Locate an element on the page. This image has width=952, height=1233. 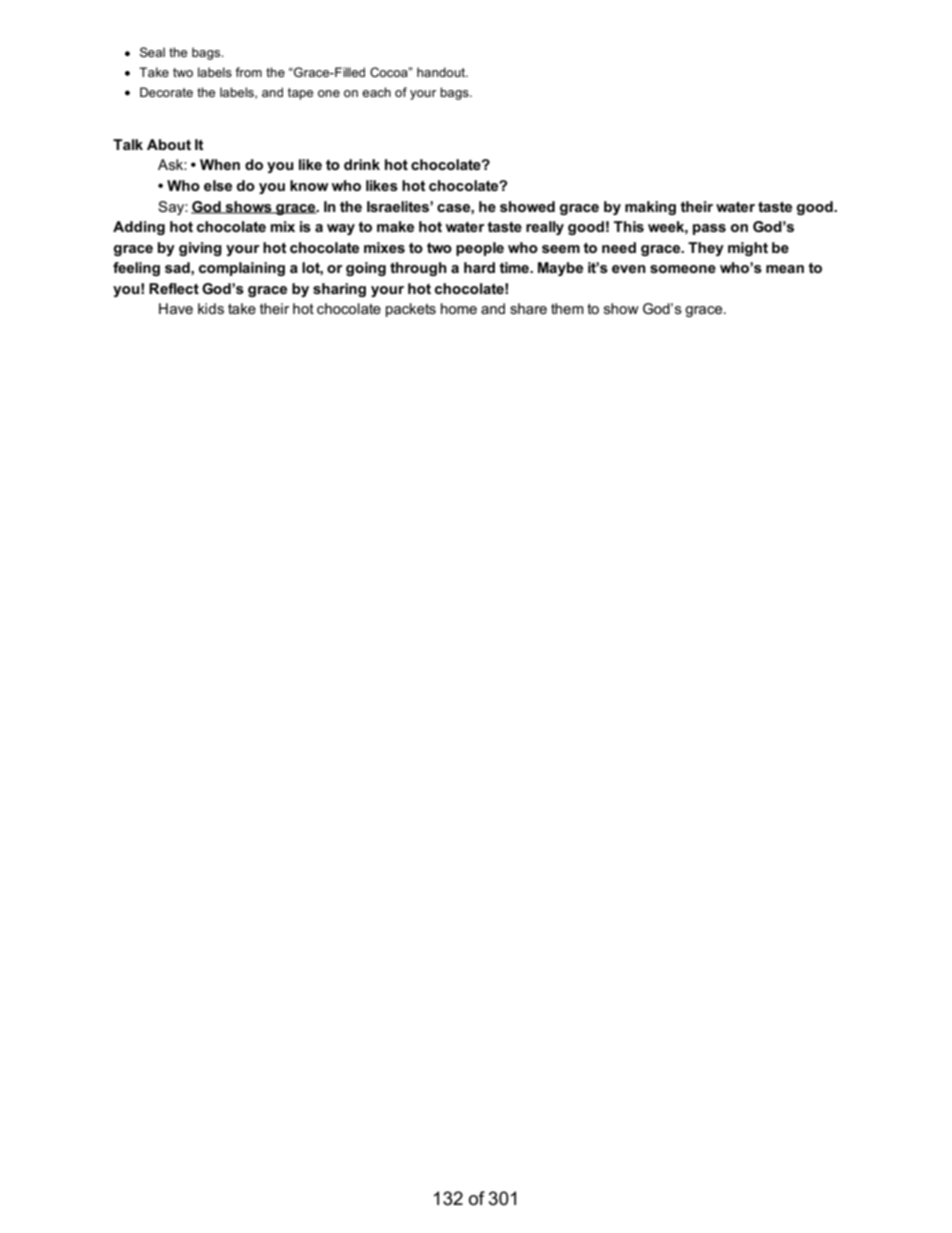
else is located at coordinates (218, 185).
